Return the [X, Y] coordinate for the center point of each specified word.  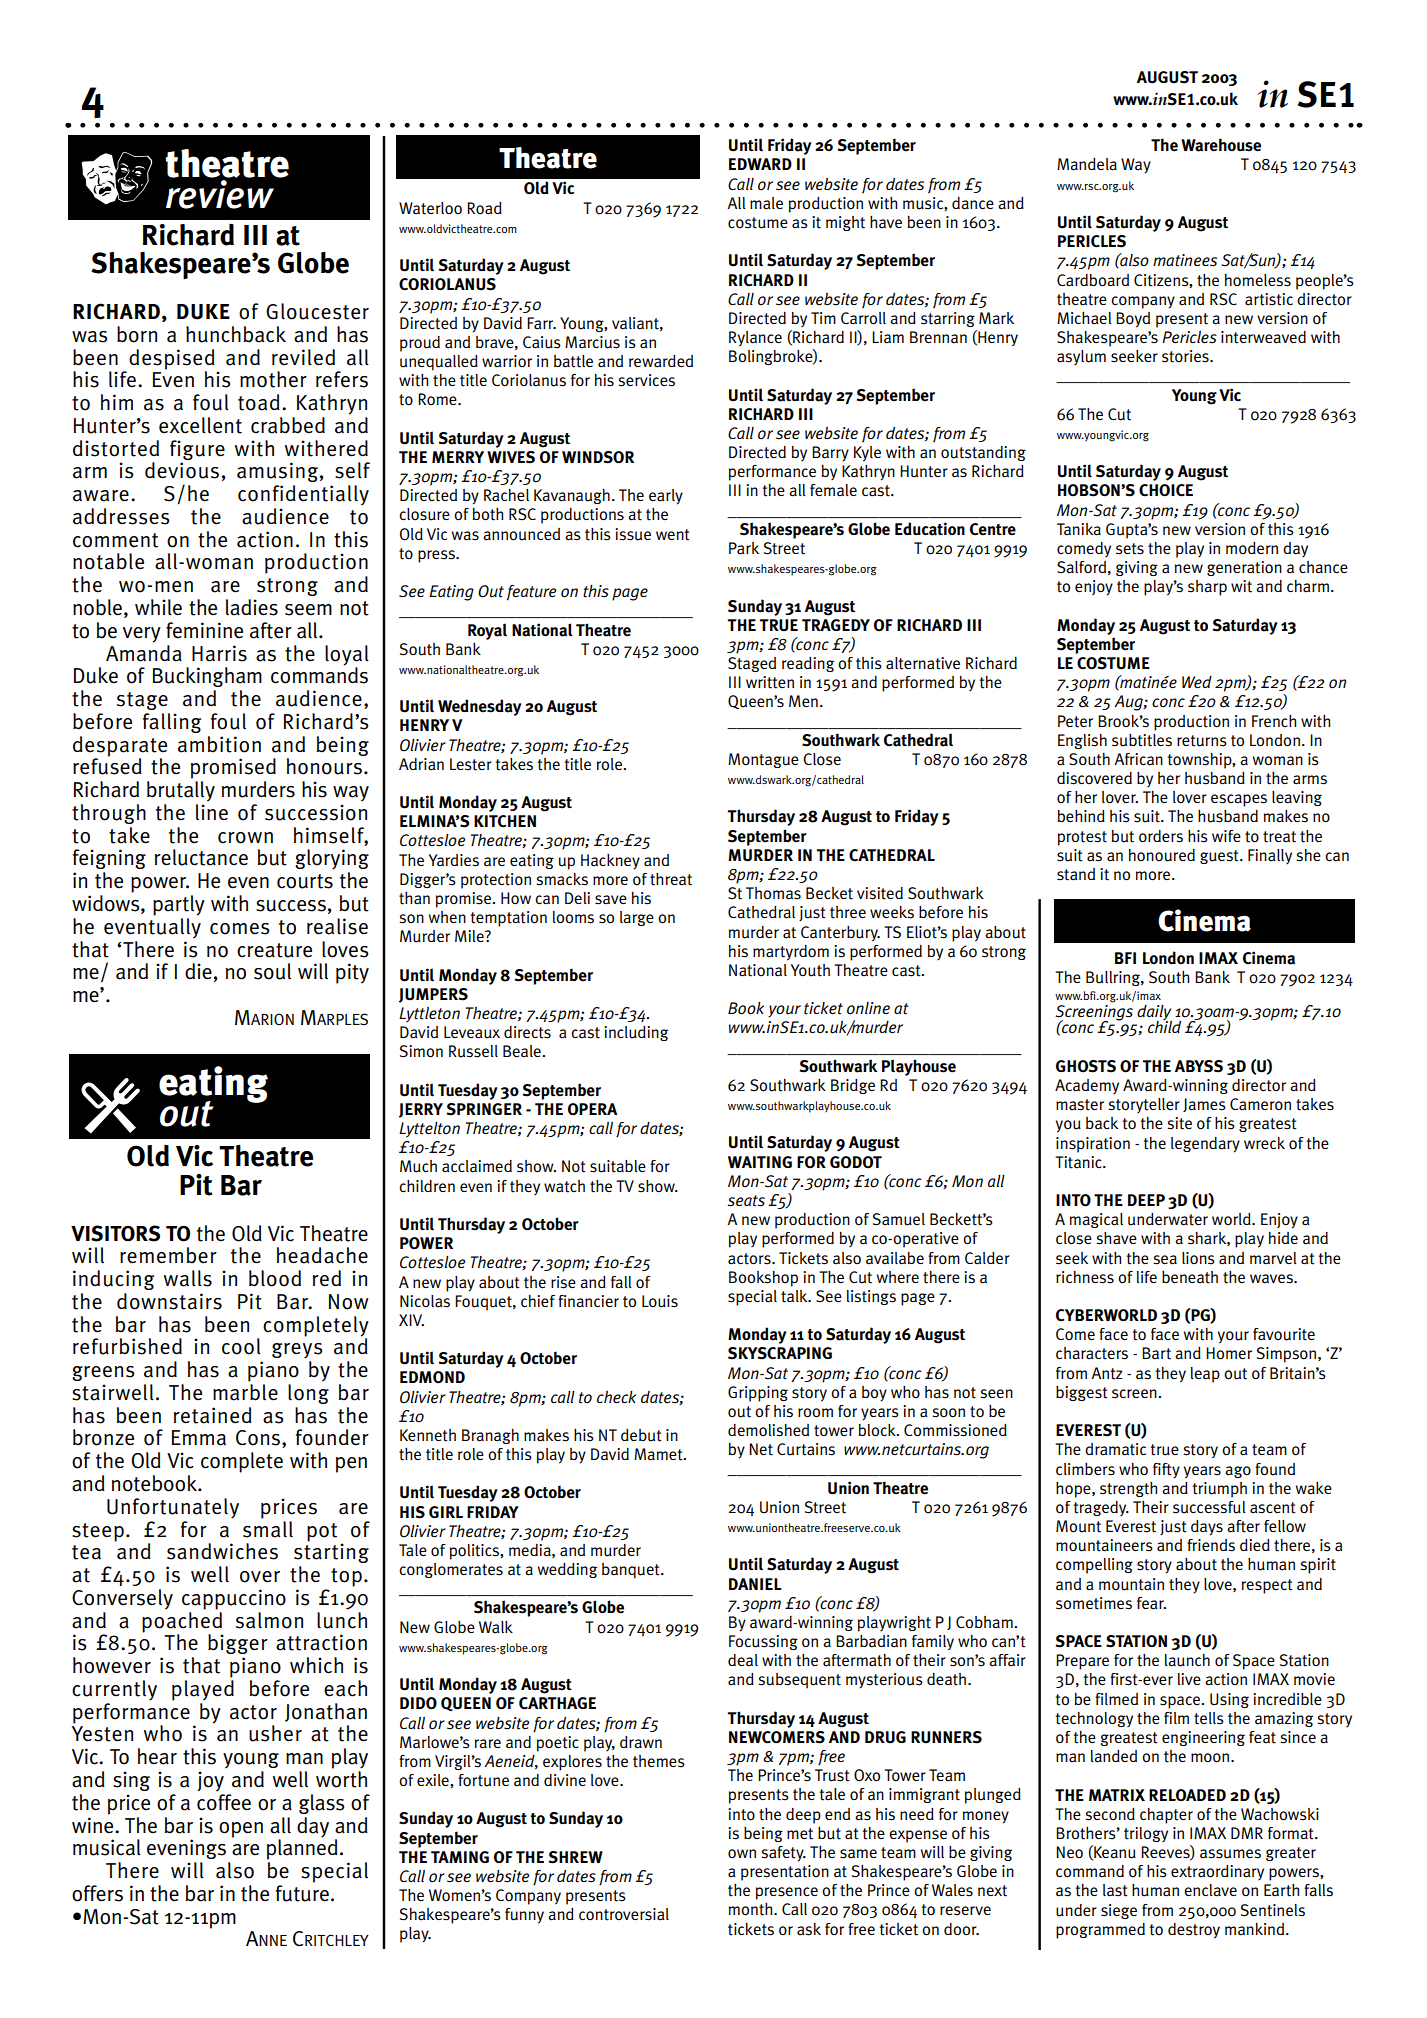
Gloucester [317, 311]
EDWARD [760, 164]
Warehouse [1221, 145]
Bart [1156, 1353]
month [752, 1909]
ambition [219, 744]
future [302, 1893]
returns [1202, 741]
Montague [763, 760]
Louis [660, 1301]
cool [241, 1346]
